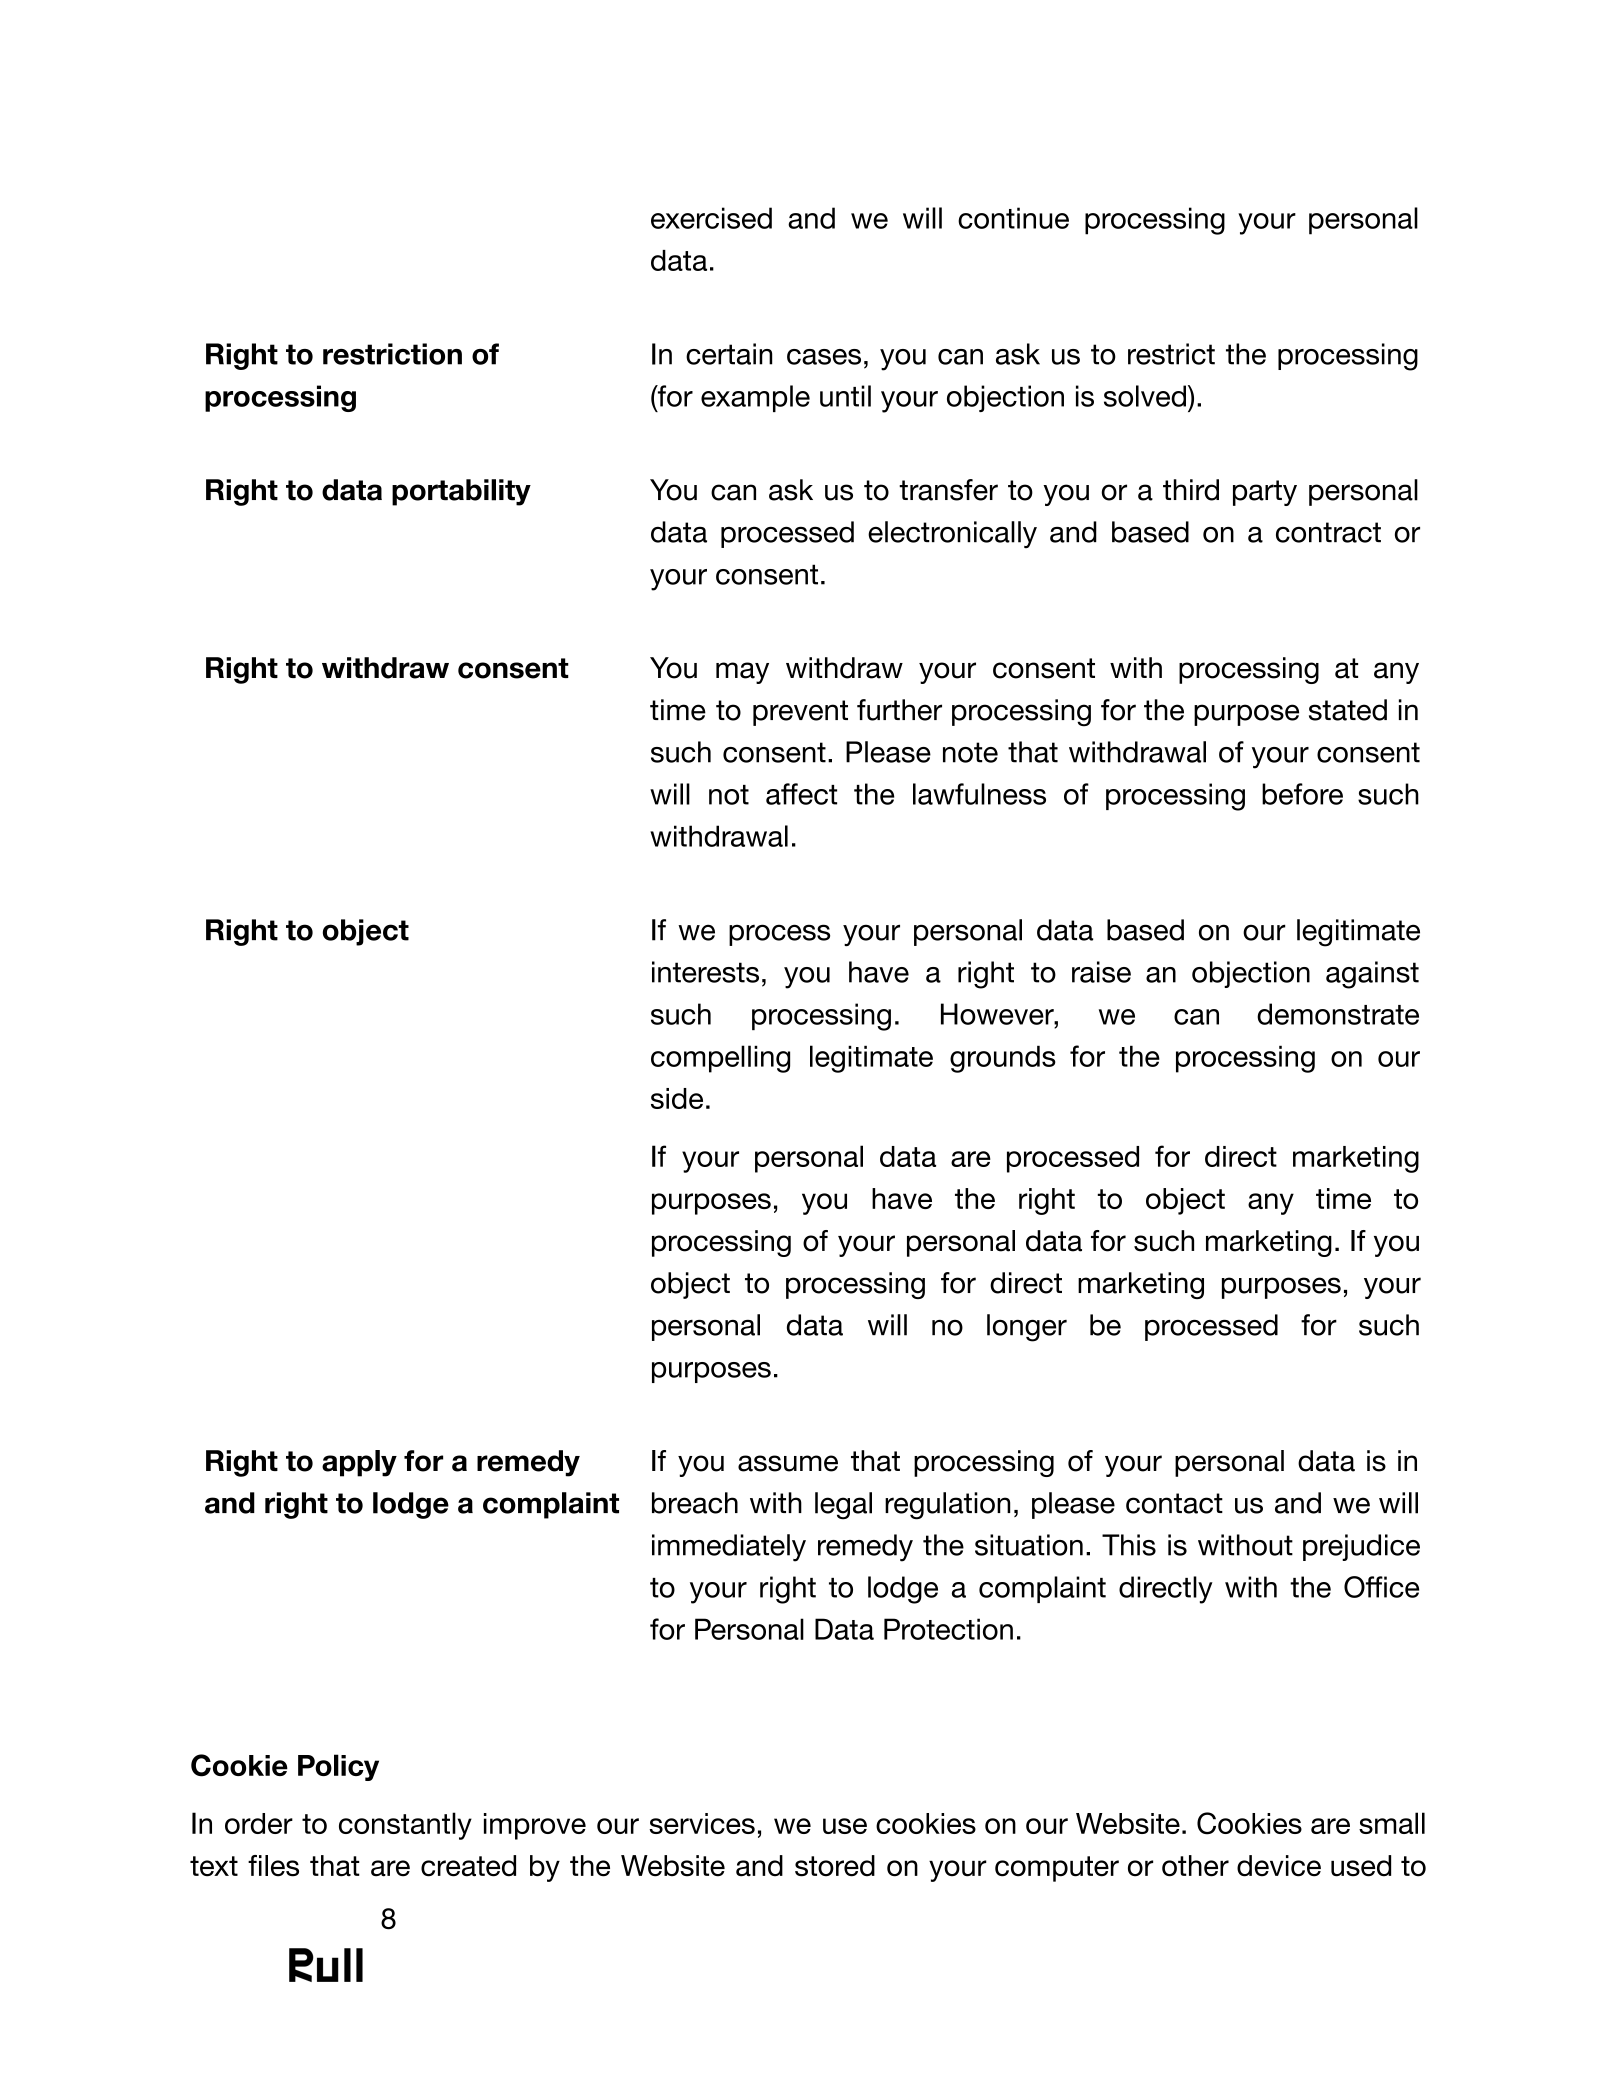 This screenshot has height=2093, width=1617. What do you see at coordinates (1174, 1503) in the screenshot?
I see `contact` at bounding box center [1174, 1503].
